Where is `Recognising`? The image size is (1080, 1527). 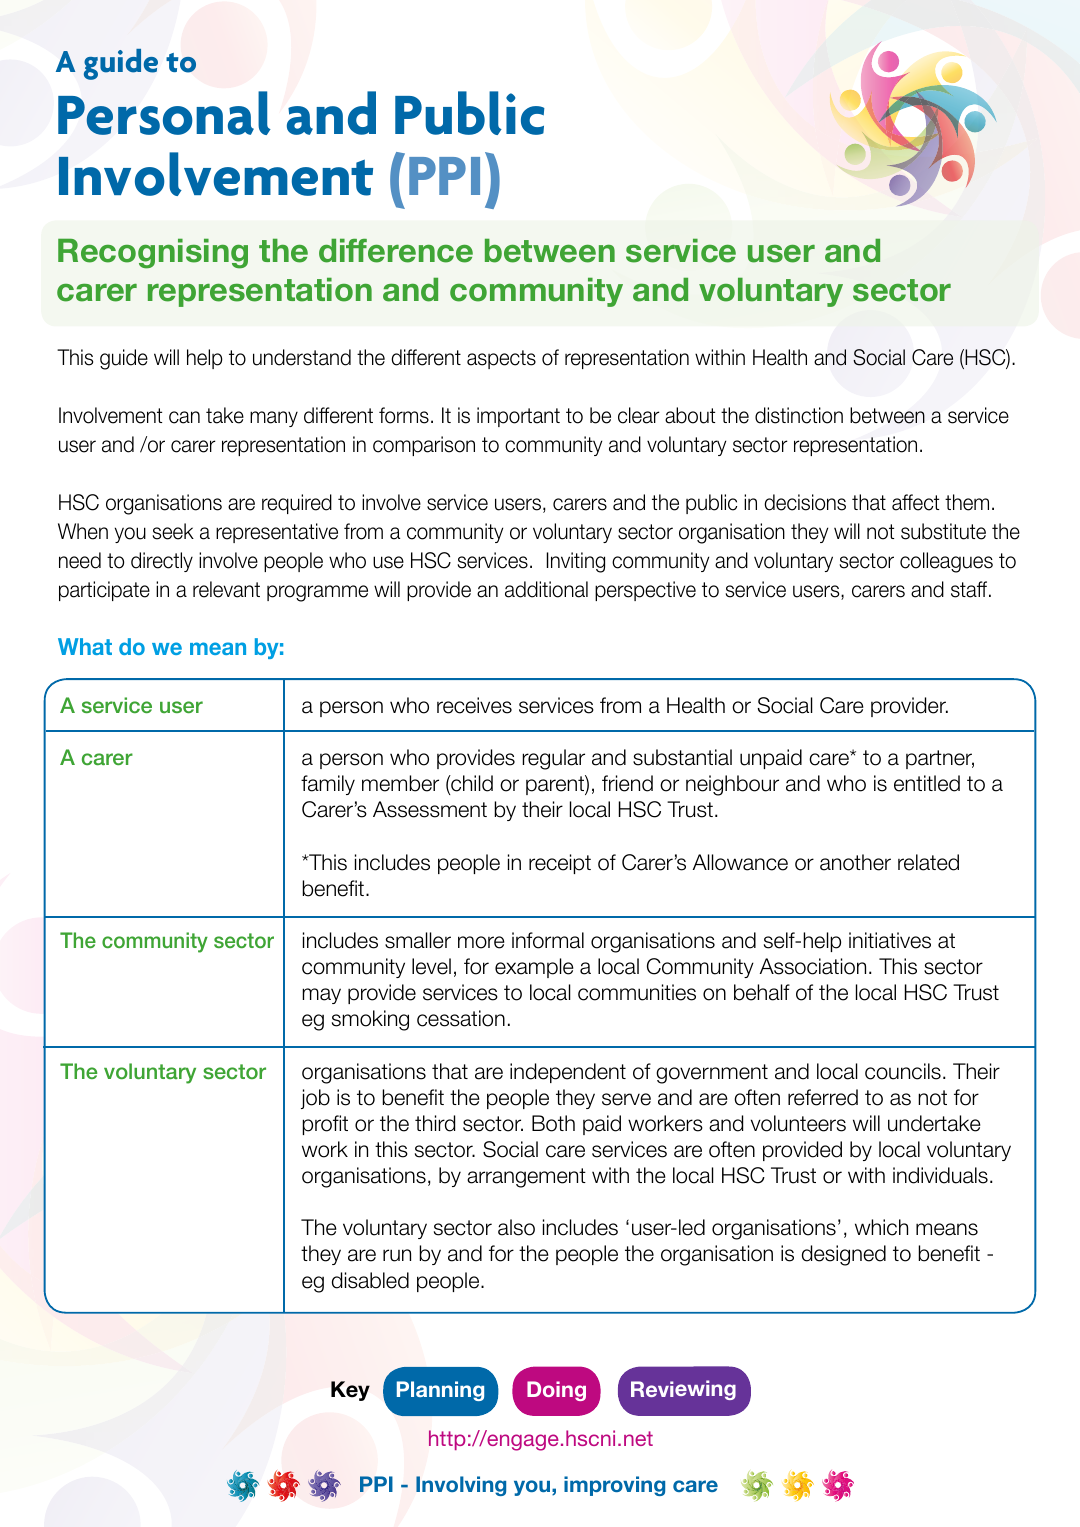
Recognising is located at coordinates (153, 254).
